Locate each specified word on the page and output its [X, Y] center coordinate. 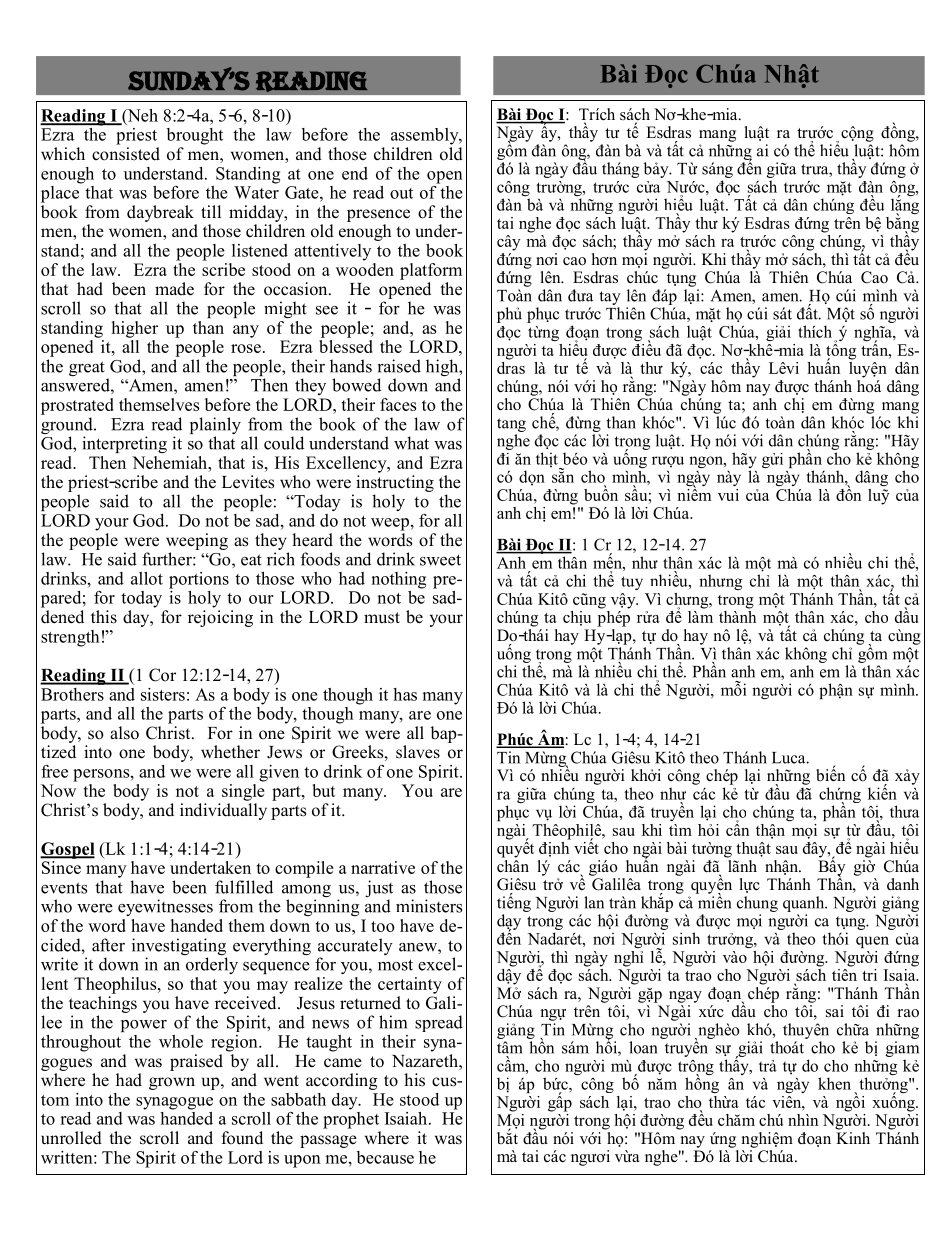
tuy [632, 583]
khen [834, 1083]
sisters [163, 694]
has [405, 694]
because [385, 1157]
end [355, 173]
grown [172, 1083]
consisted [126, 154]
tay [610, 298]
